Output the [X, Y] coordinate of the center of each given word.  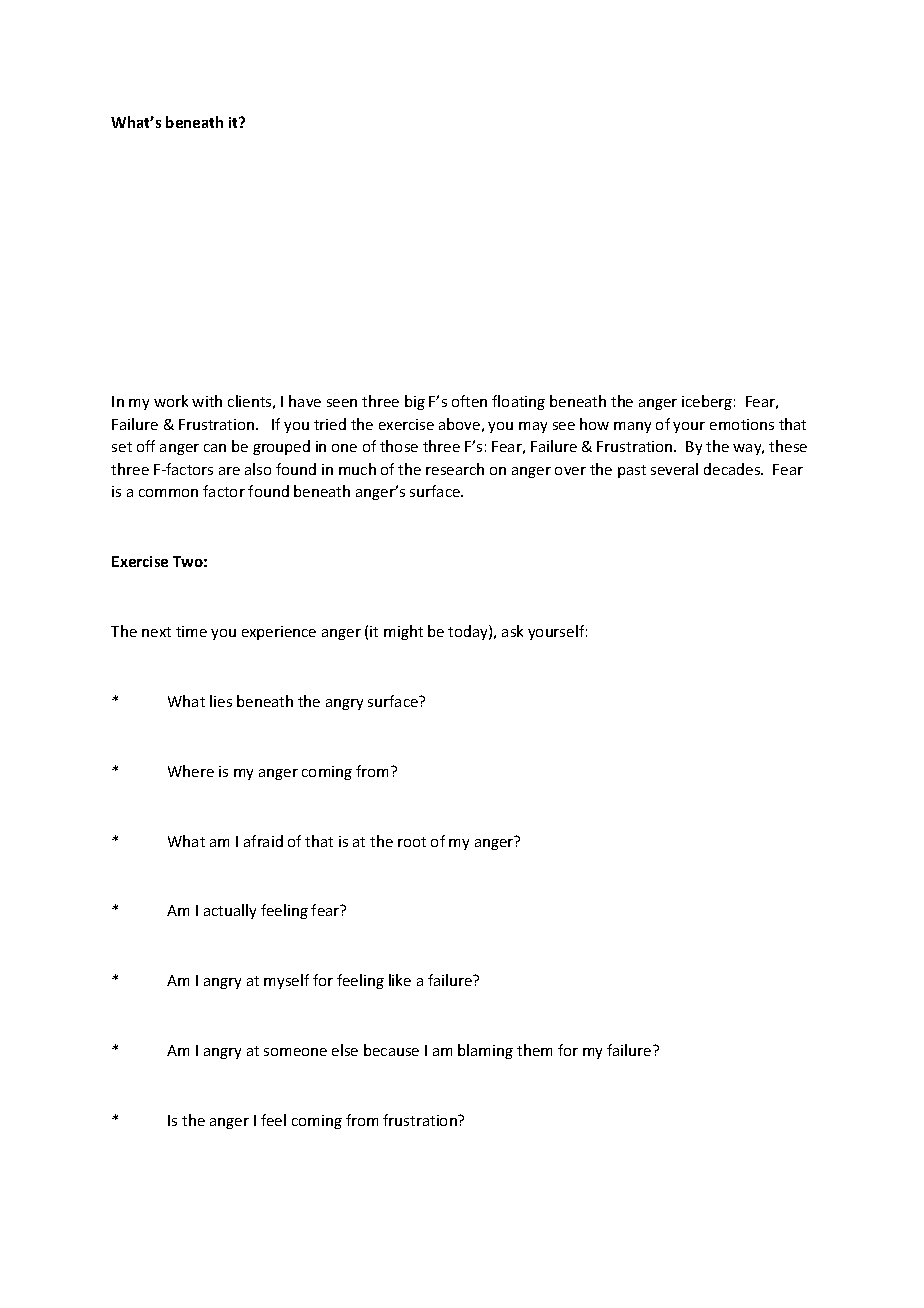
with [207, 401]
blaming [485, 1051]
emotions [742, 424]
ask [512, 631]
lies [221, 701]
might [403, 632]
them [534, 1050]
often [469, 401]
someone [295, 1052]
